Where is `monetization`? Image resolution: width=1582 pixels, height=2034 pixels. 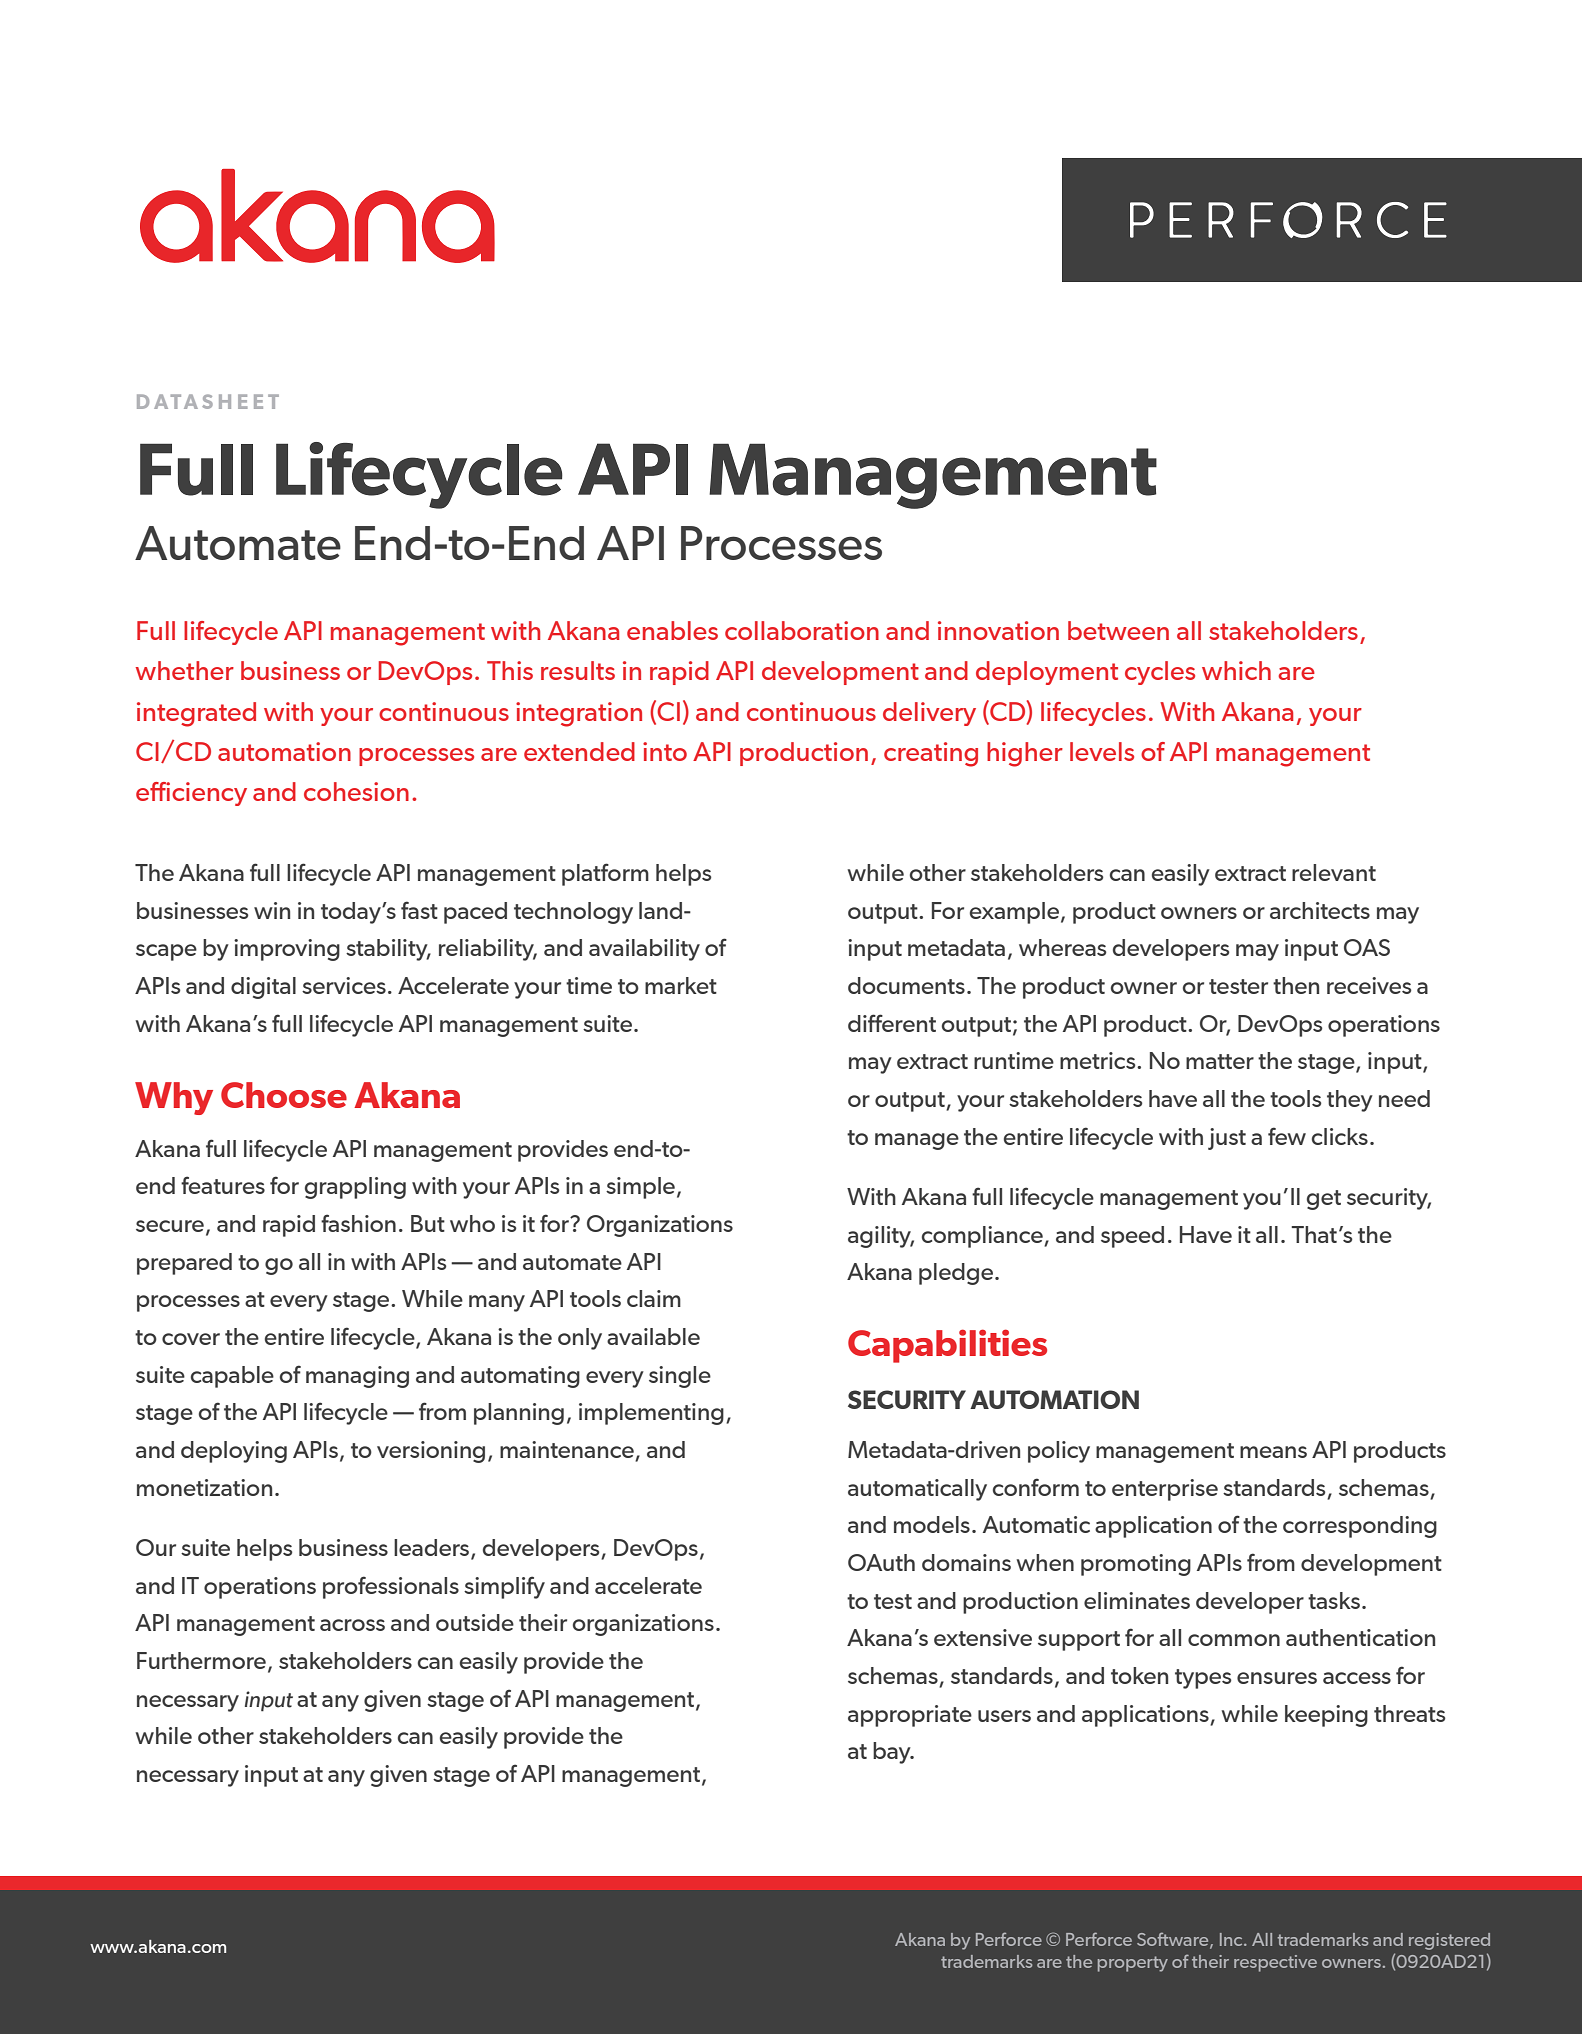
monetization is located at coordinates (204, 1487).
